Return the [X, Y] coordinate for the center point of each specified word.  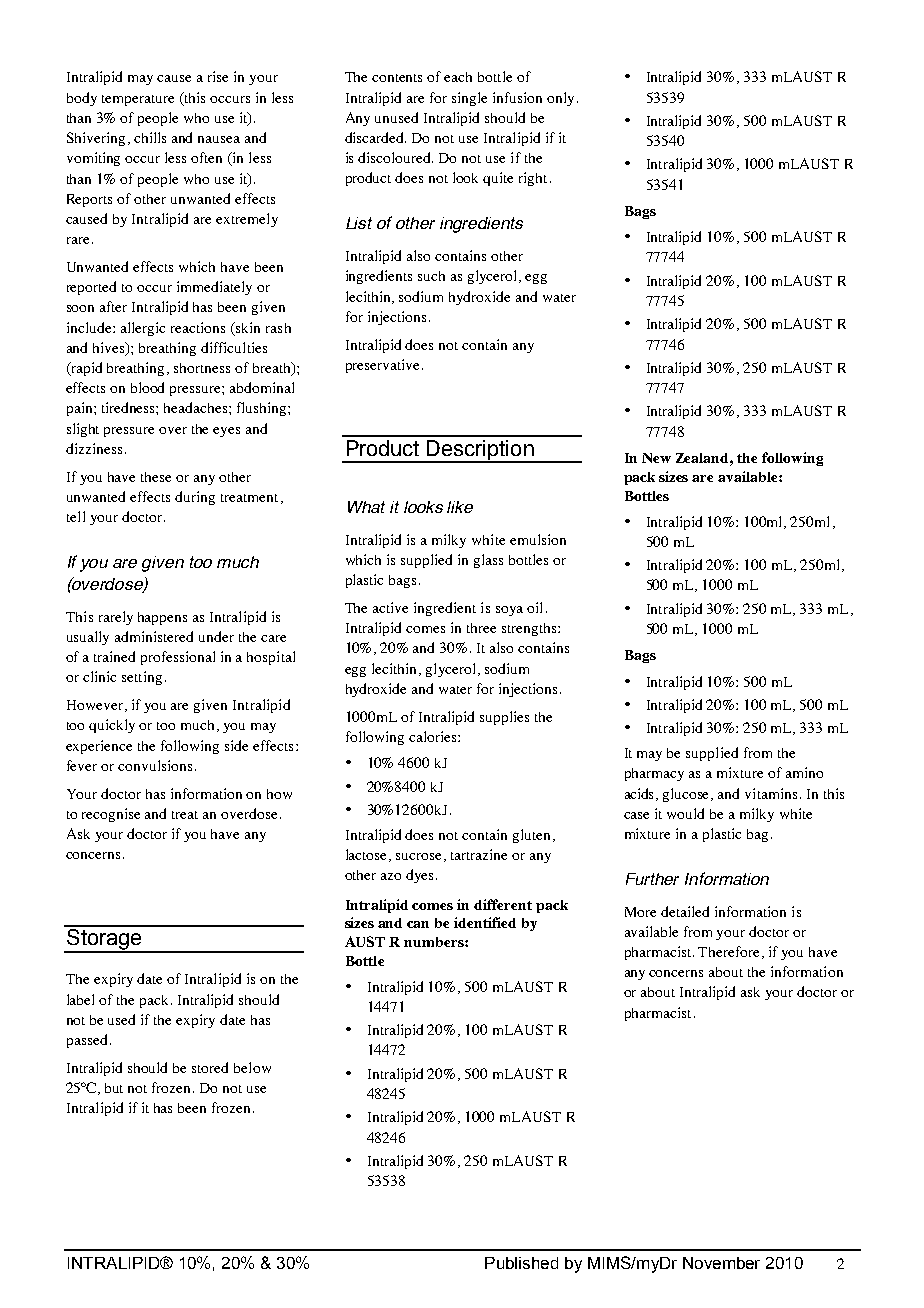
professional [178, 658]
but [114, 1088]
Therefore [730, 952]
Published [521, 1263]
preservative [382, 366]
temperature [138, 100]
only [560, 99]
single [469, 99]
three [481, 628]
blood [147, 387]
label [80, 999]
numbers [435, 942]
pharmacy [654, 774]
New [656, 458]
